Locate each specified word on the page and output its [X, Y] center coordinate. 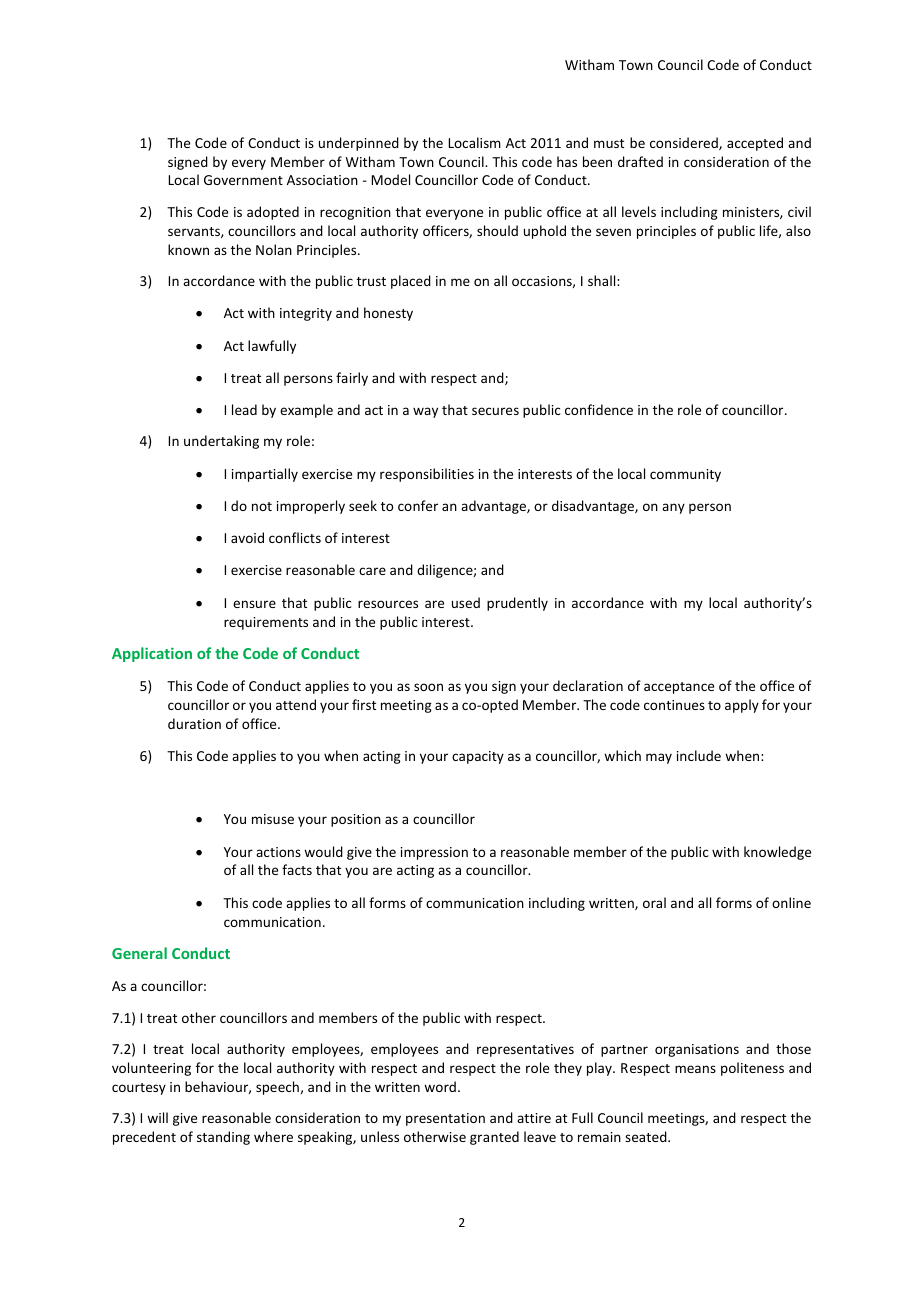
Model [390, 179]
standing [223, 1138]
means [695, 1069]
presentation [445, 1119]
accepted [755, 144]
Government [243, 180]
